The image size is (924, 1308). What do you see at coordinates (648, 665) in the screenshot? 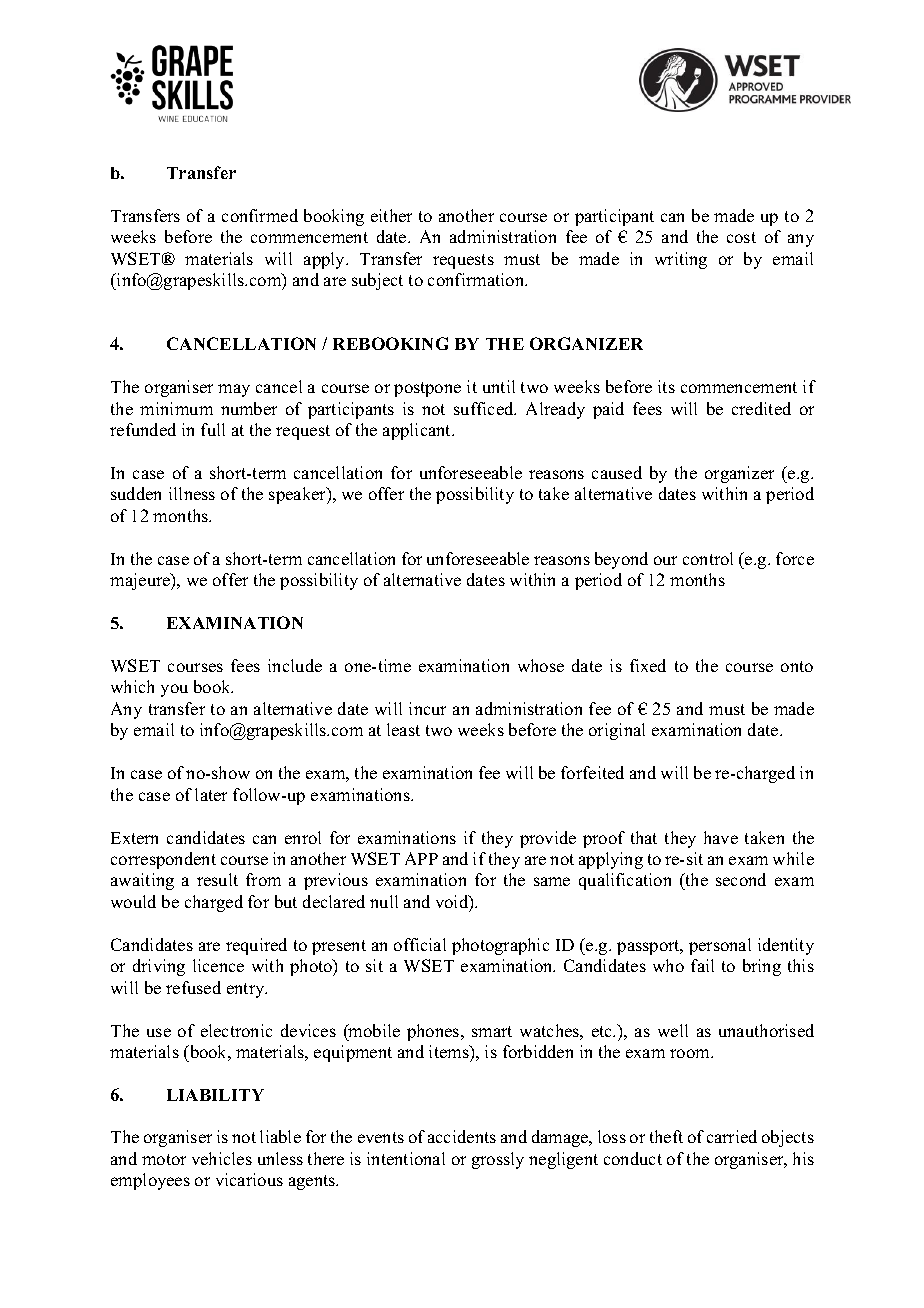
I see `fixed` at bounding box center [648, 665].
